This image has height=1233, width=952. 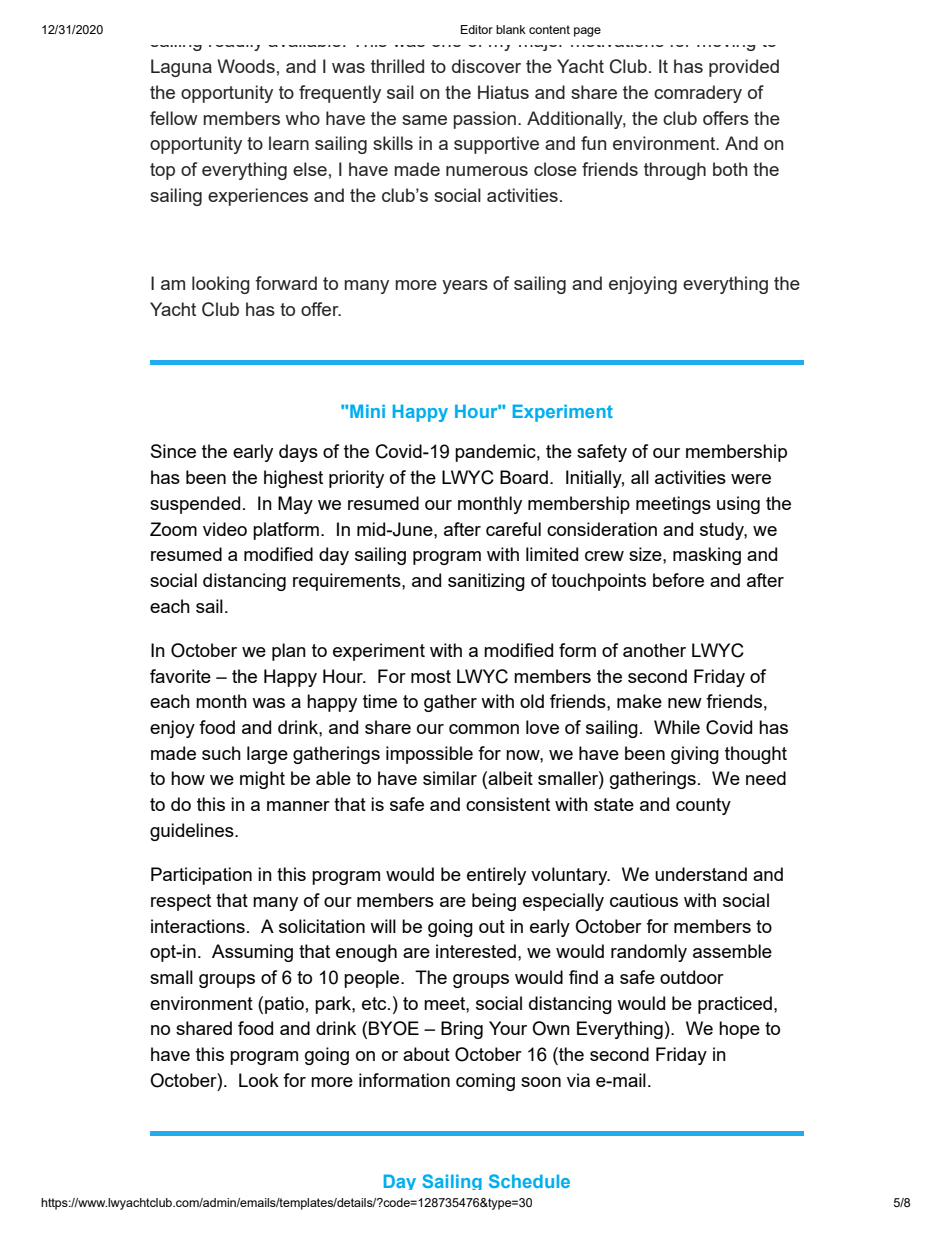 What do you see at coordinates (246, 66) in the image?
I see `Woods` at bounding box center [246, 66].
